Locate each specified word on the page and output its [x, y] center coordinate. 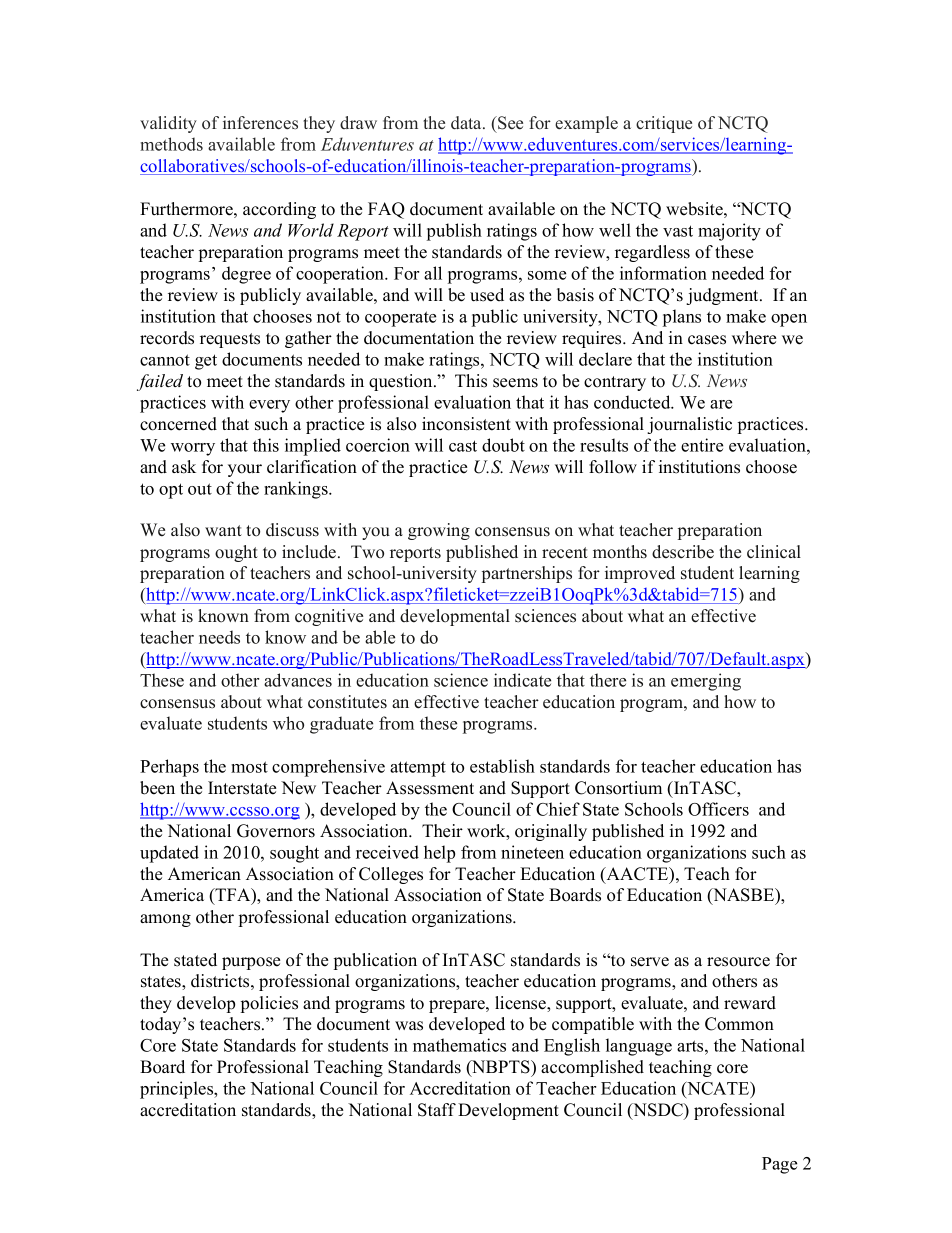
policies [269, 1004]
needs [219, 637]
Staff [437, 1110]
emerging [706, 682]
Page [779, 1165]
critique [664, 124]
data [467, 123]
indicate [522, 680]
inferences [260, 123]
